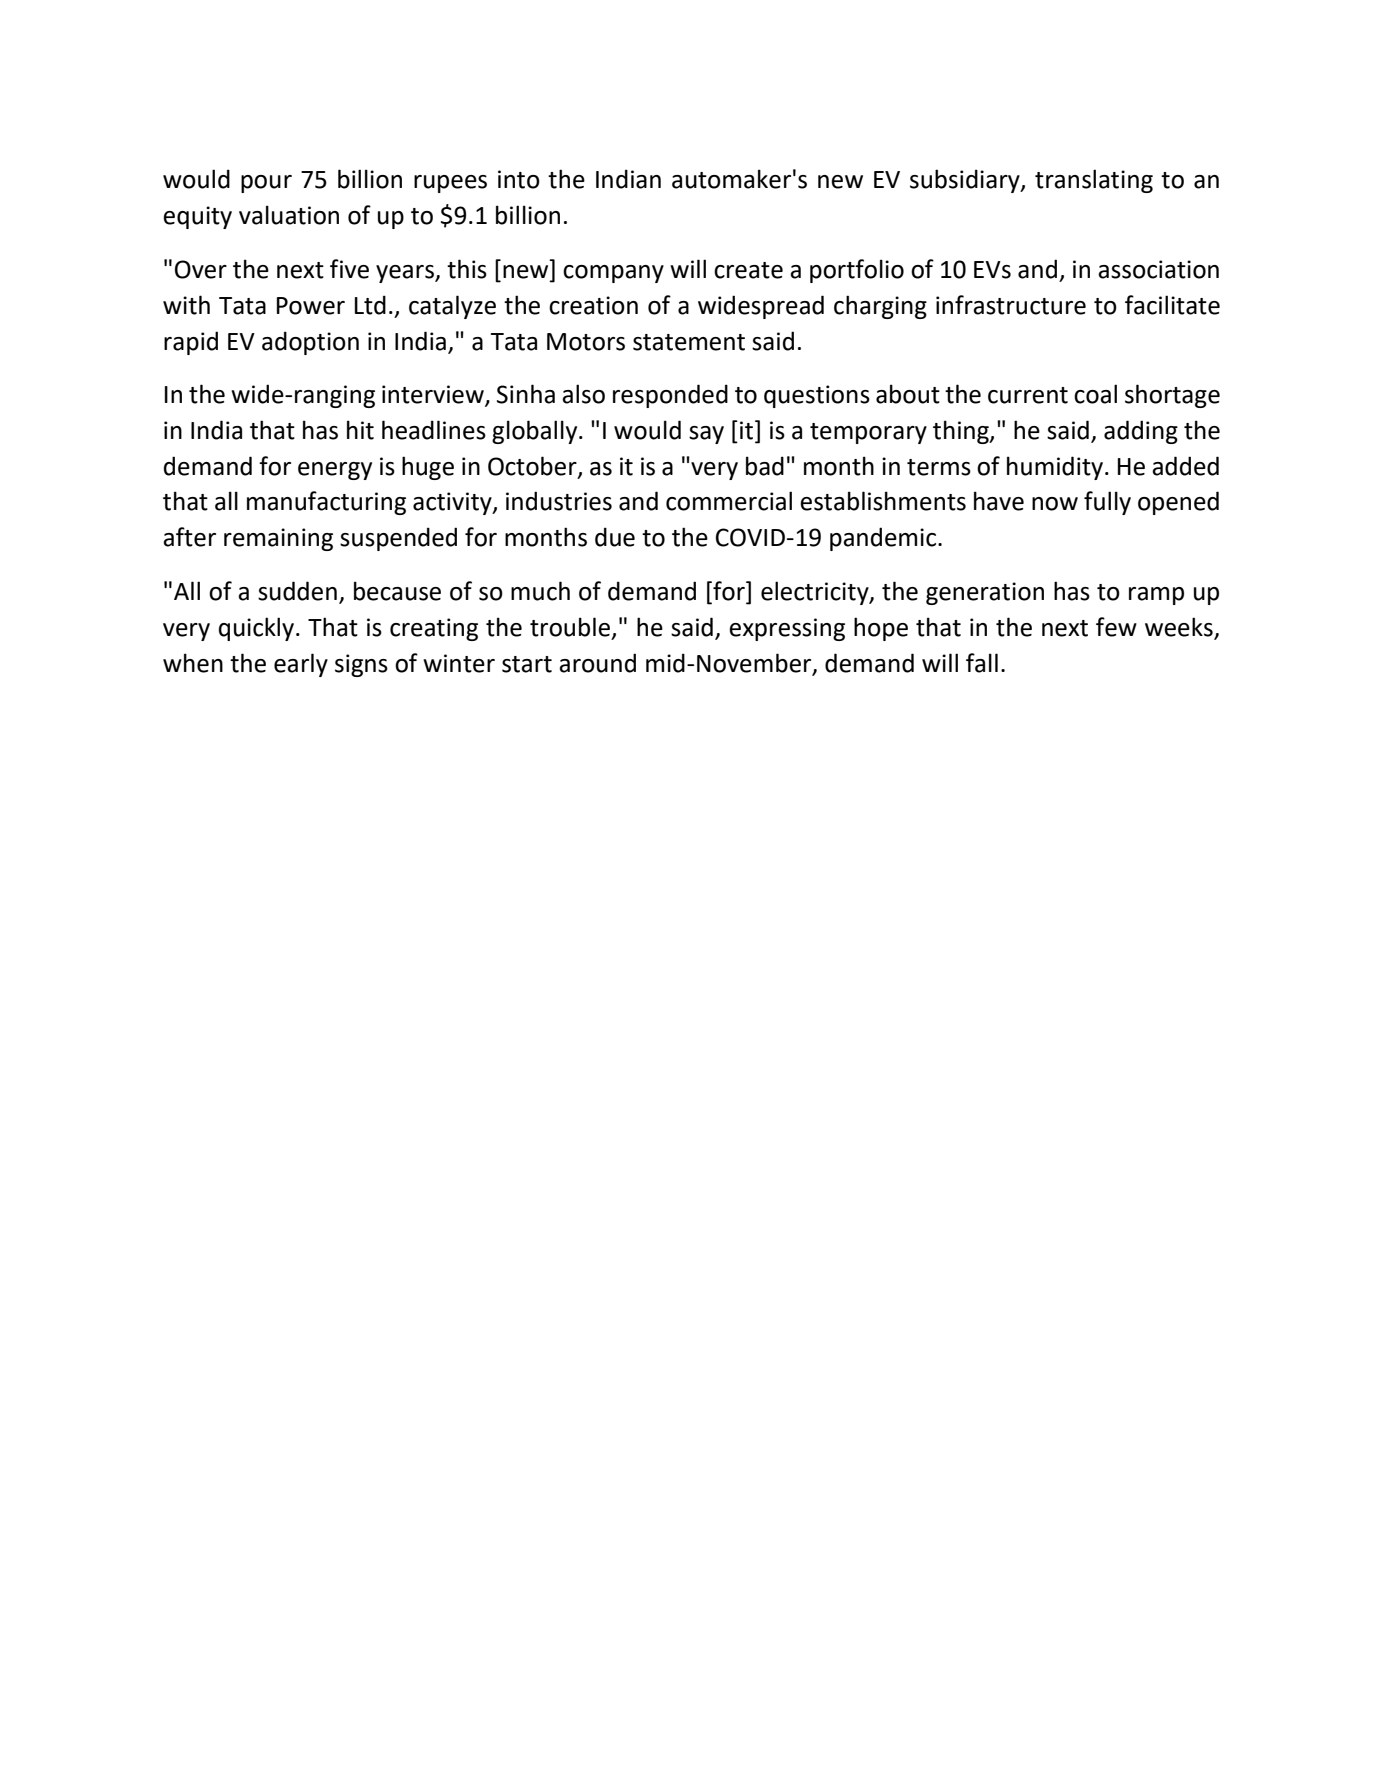 The width and height of the document is (1384, 1791). Describe the element at coordinates (597, 663) in the document. I see `around` at that location.
